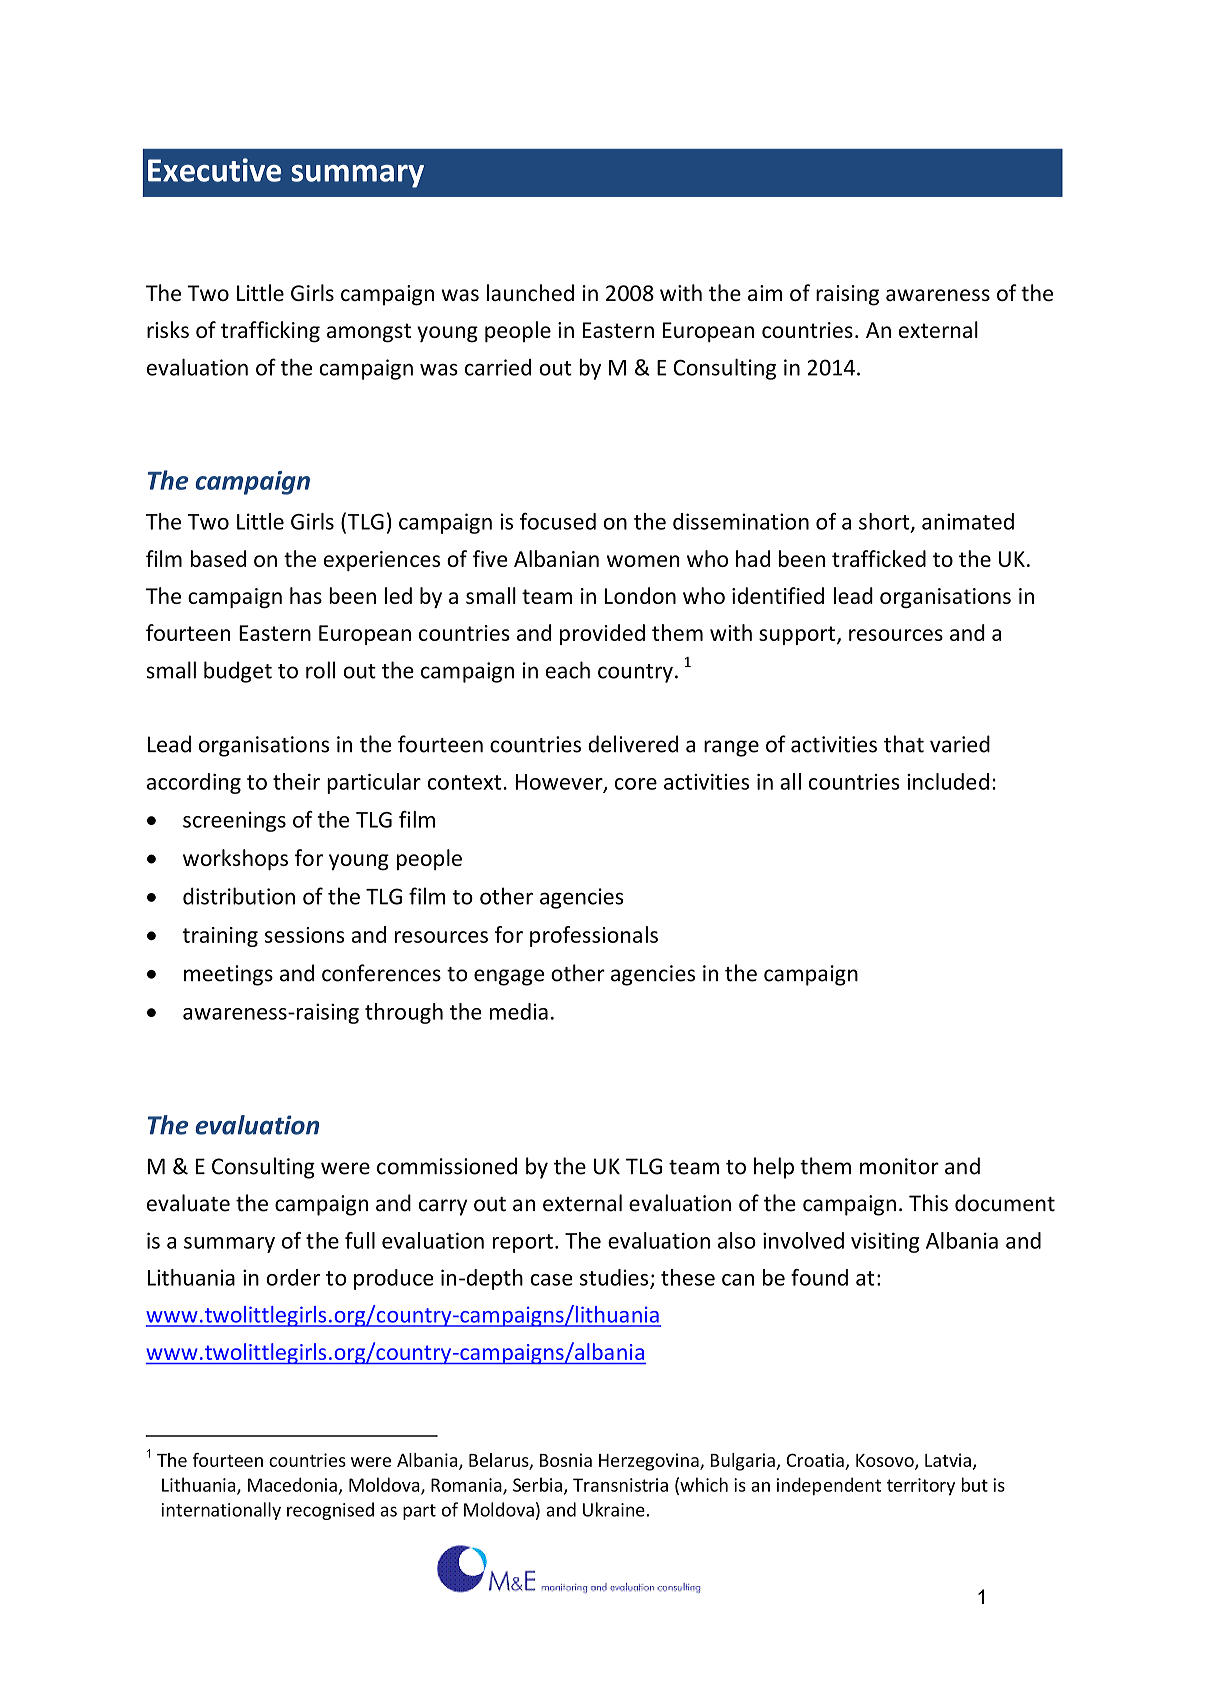 The height and width of the page is (1705, 1205). Describe the element at coordinates (566, 1460) in the page. I see `Bosnia` at that location.
